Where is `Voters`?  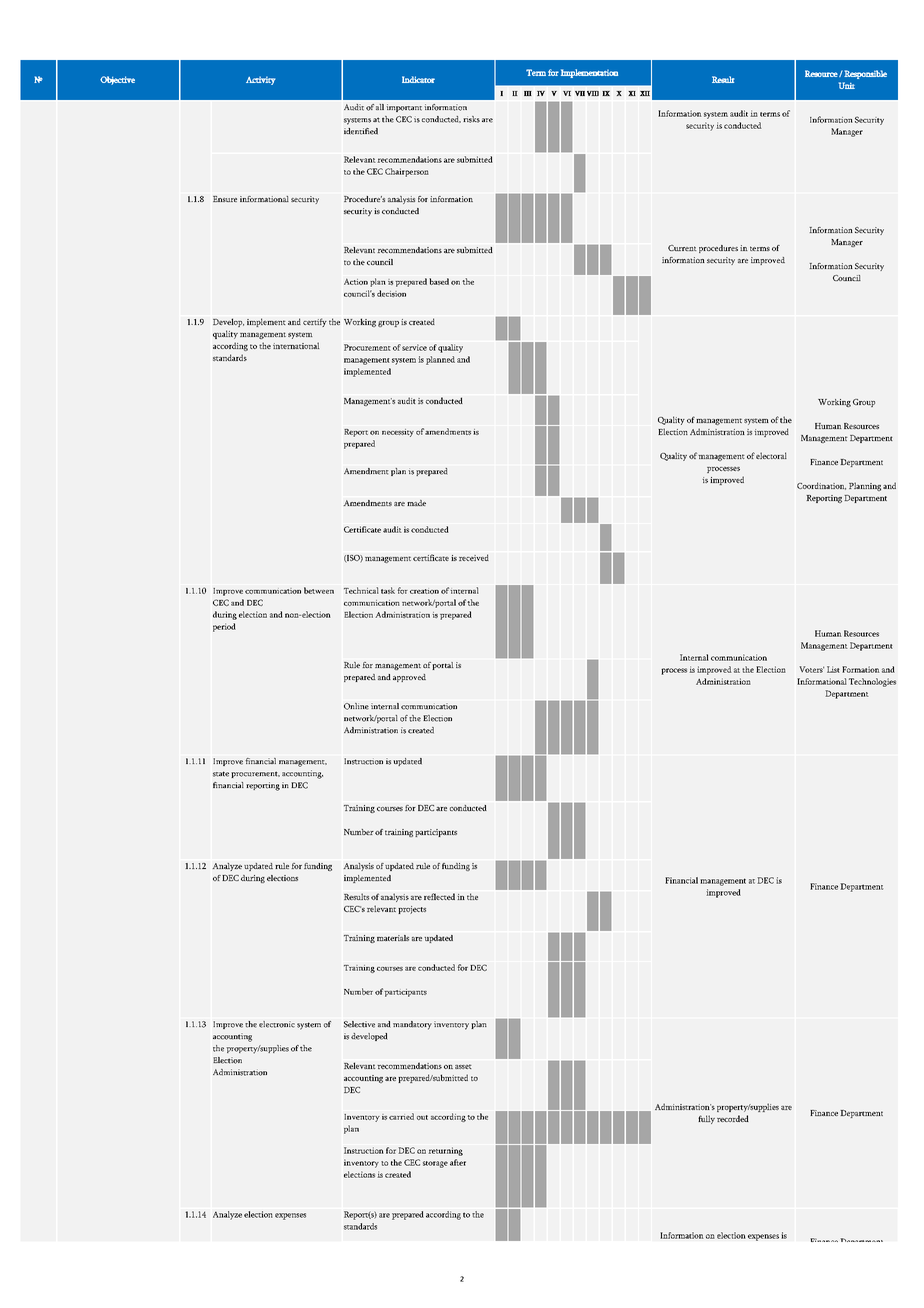
Voters is located at coordinates (811, 669).
